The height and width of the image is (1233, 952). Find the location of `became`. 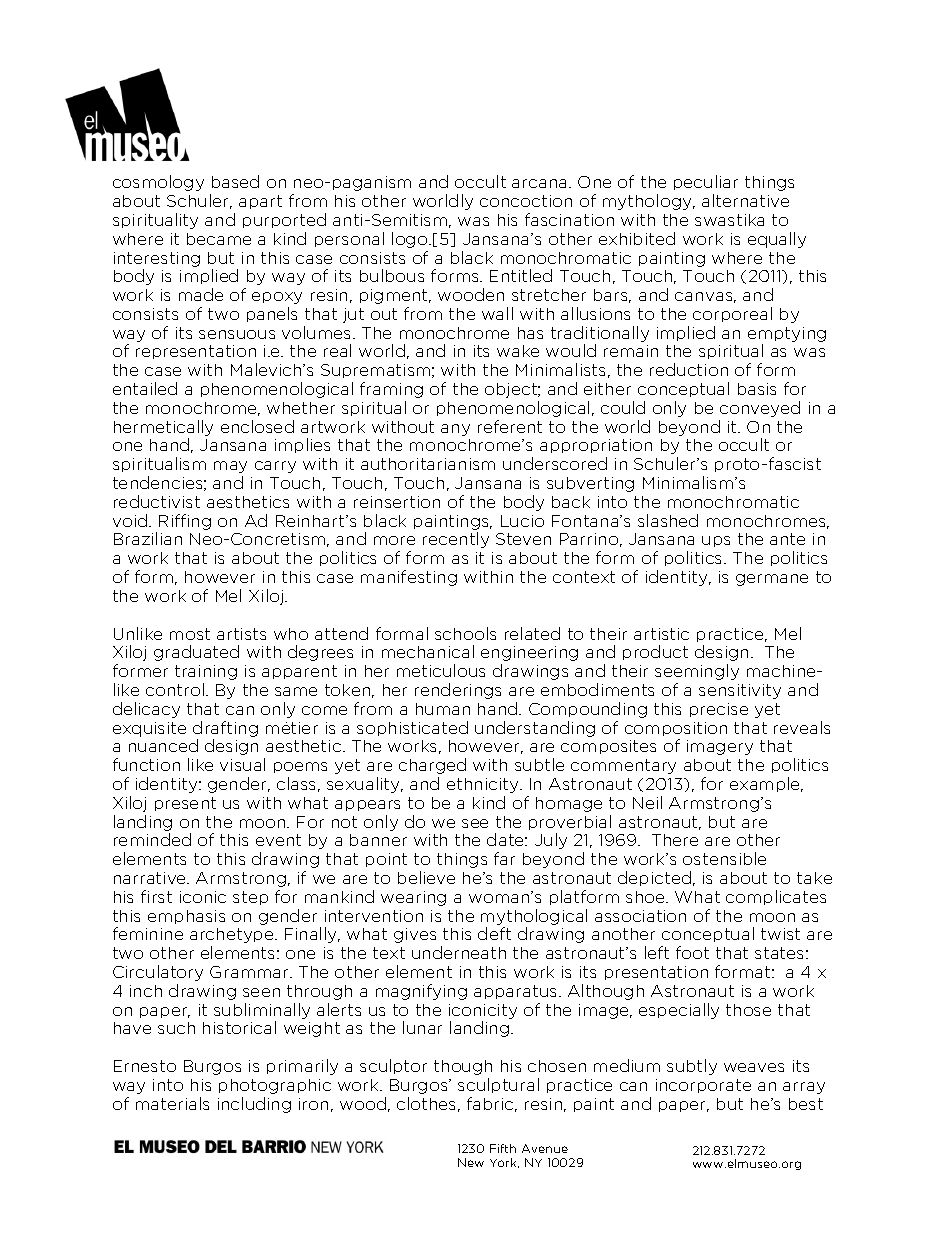

became is located at coordinates (219, 239).
